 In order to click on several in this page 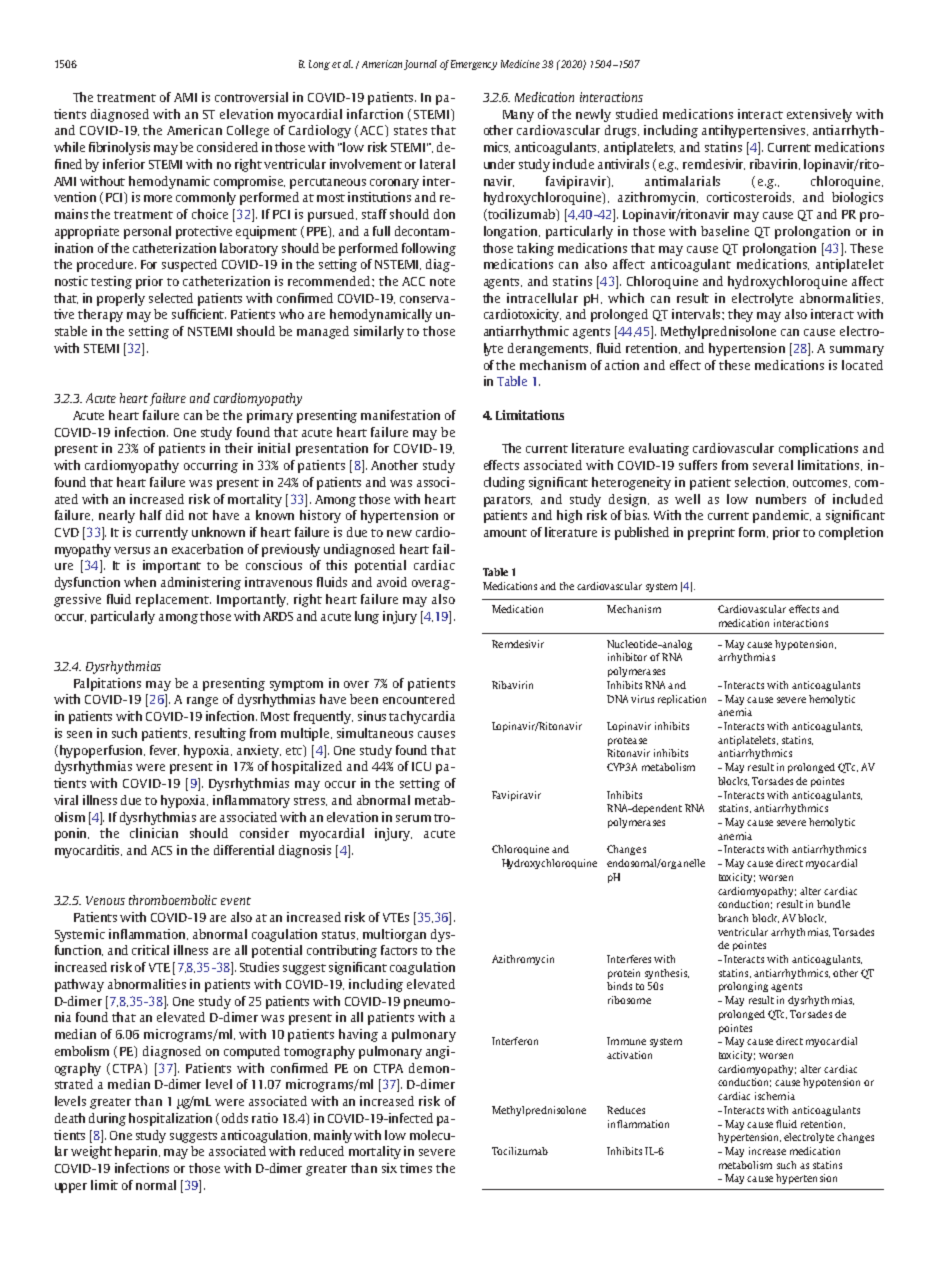, I will do `click(773, 465)`.
